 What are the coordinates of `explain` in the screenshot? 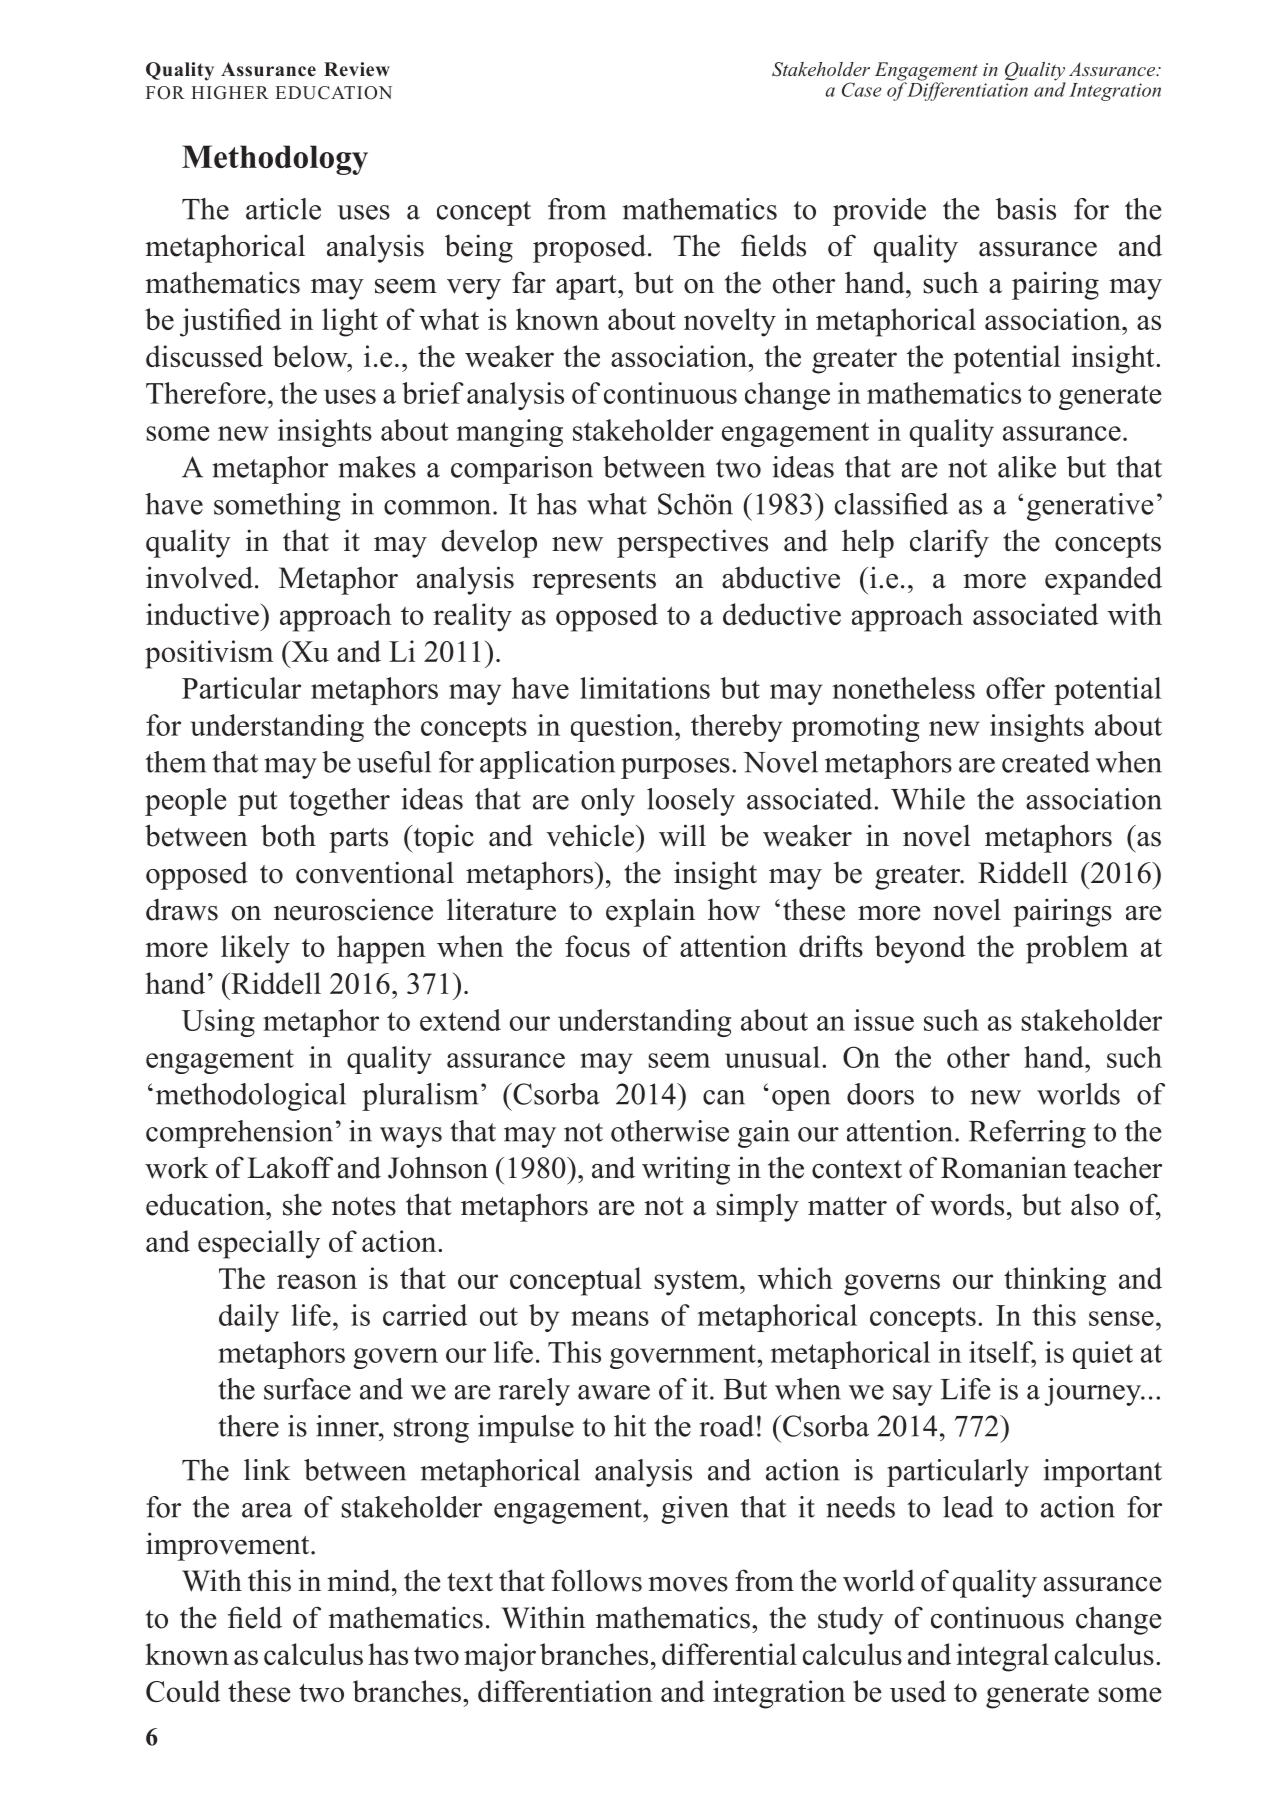 It's located at (650, 912).
